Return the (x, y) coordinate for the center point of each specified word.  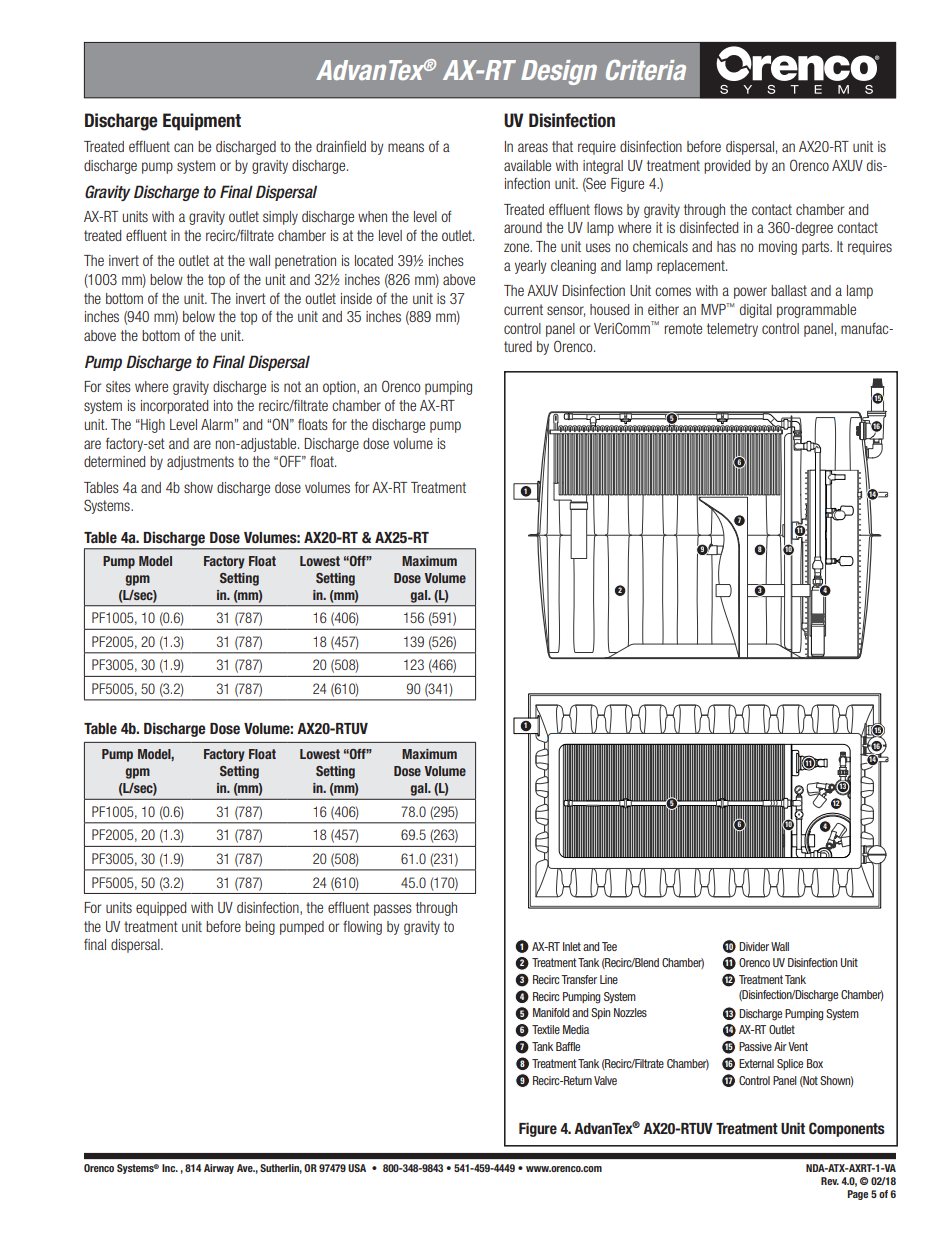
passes (393, 910)
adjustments (200, 463)
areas (533, 147)
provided (727, 167)
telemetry (732, 330)
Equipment (202, 122)
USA (357, 1168)
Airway (219, 1169)
